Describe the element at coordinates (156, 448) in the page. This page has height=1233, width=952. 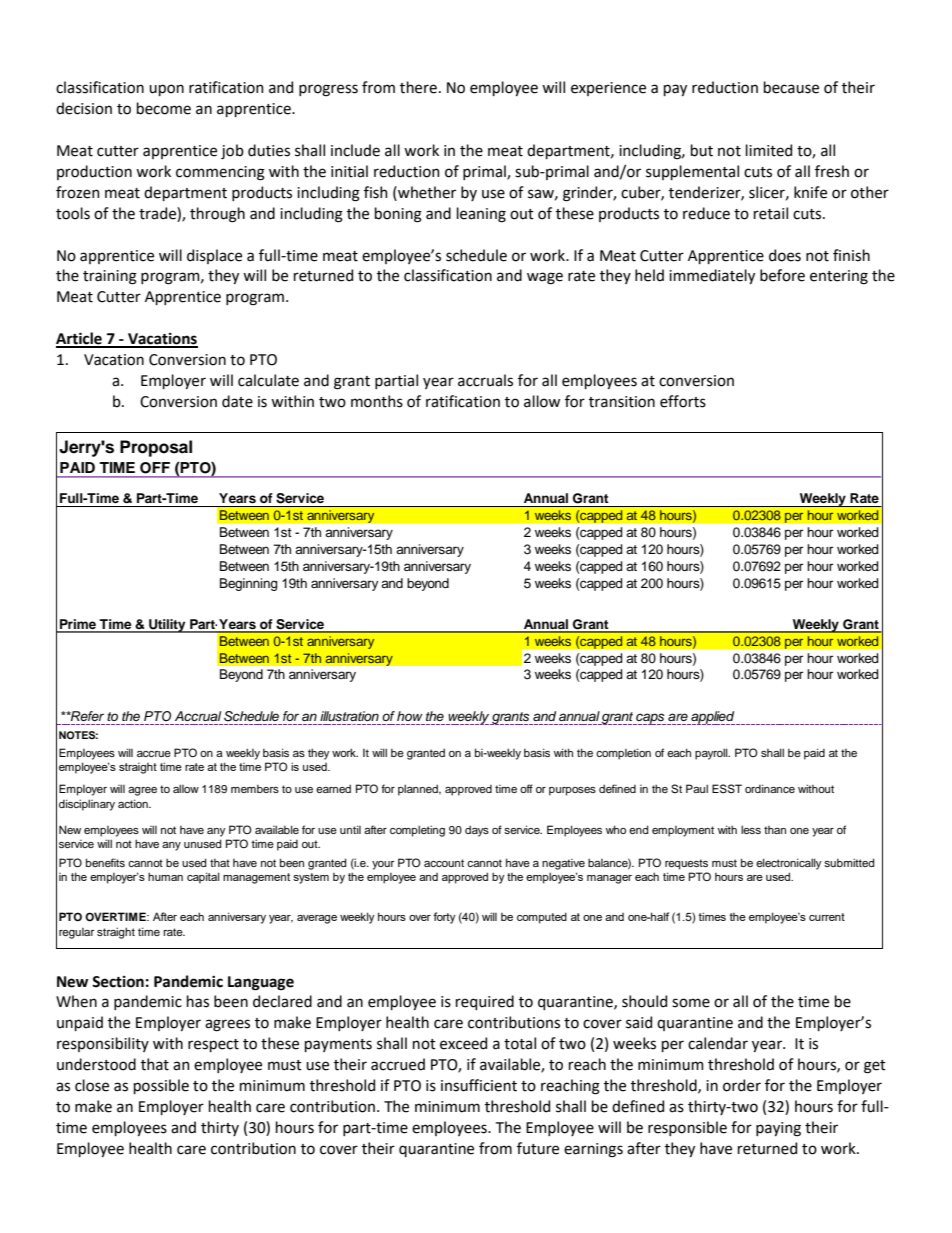
I see `Proposal` at that location.
